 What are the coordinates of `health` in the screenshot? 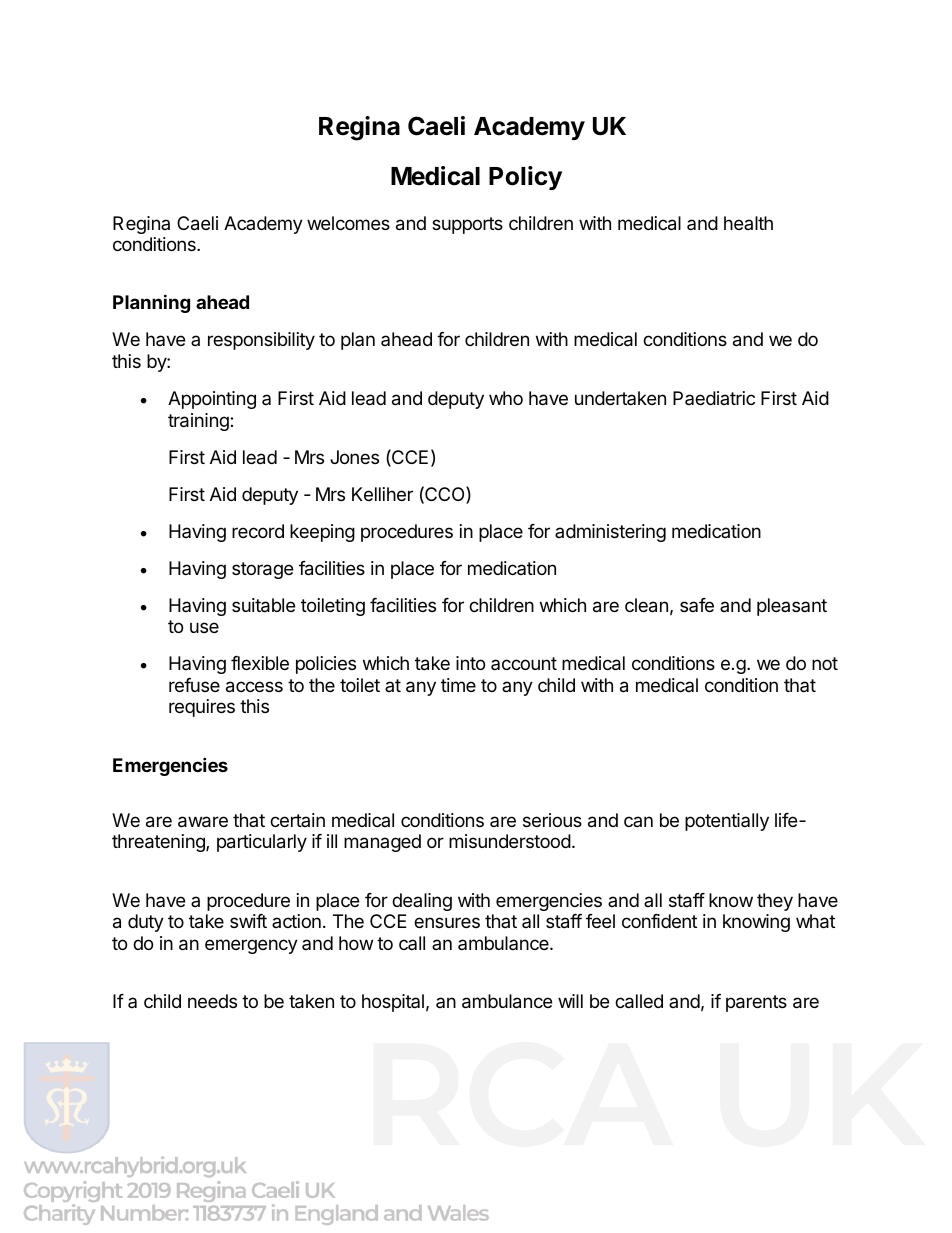 It's located at (748, 223).
